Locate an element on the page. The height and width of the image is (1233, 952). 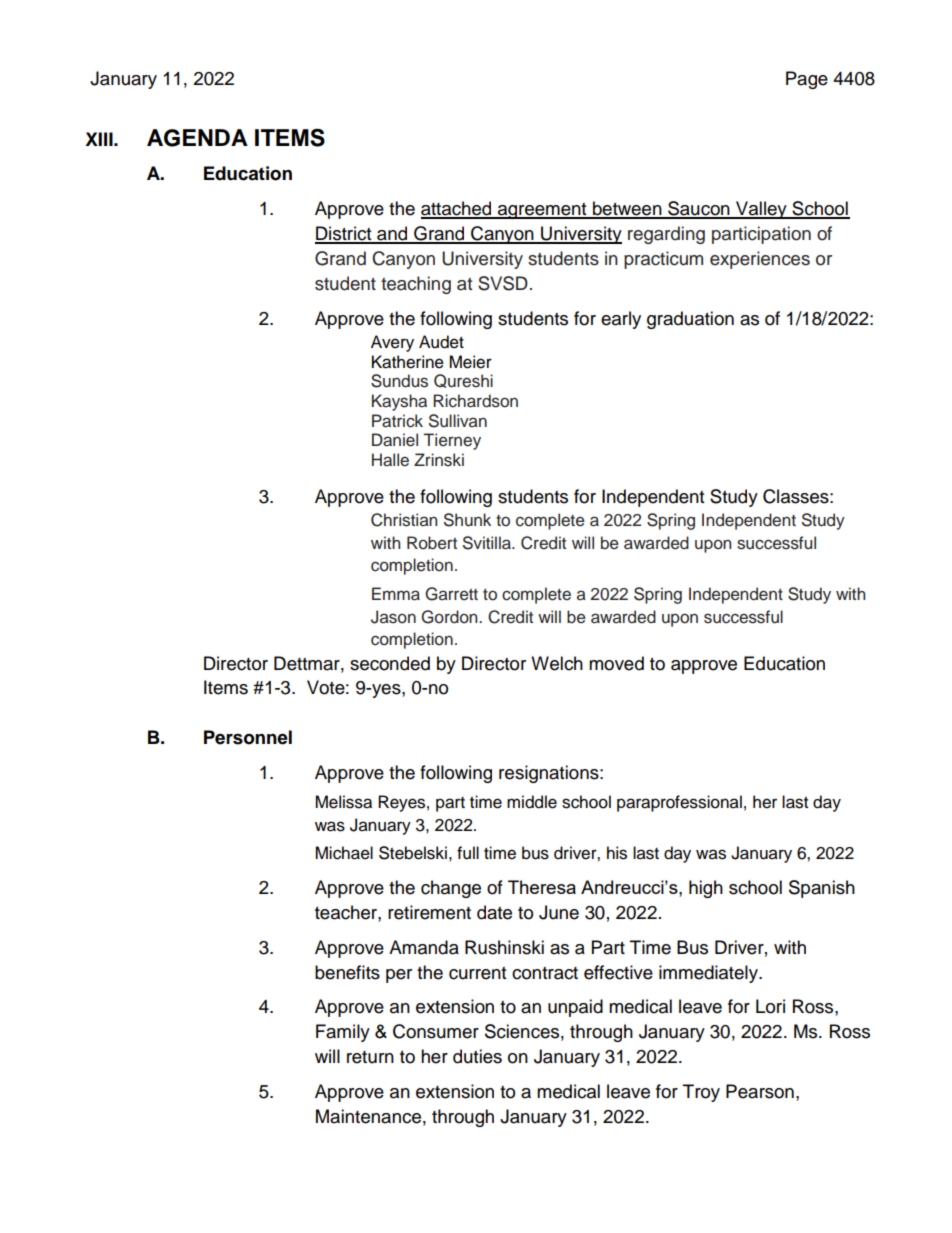
agreement is located at coordinates (542, 211).
